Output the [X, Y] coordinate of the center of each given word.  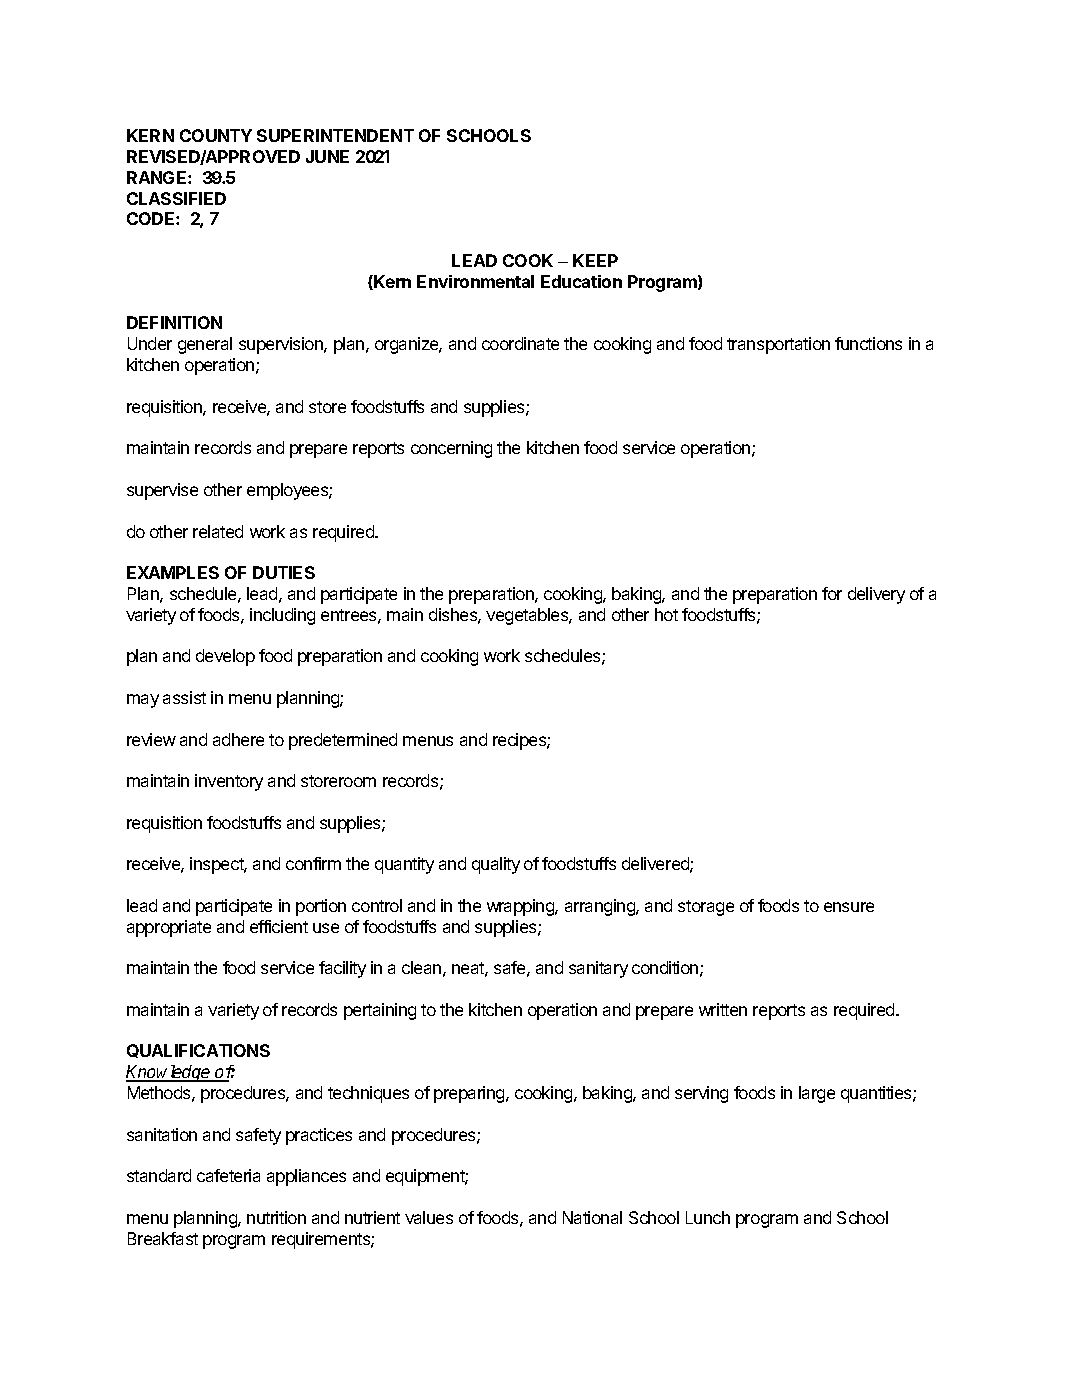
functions [868, 343]
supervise [162, 491]
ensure [849, 907]
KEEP [595, 260]
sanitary [598, 969]
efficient [279, 926]
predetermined [343, 741]
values [429, 1217]
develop [225, 657]
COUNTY [216, 135]
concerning [451, 449]
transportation [778, 345]
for [832, 593]
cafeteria [228, 1175]
